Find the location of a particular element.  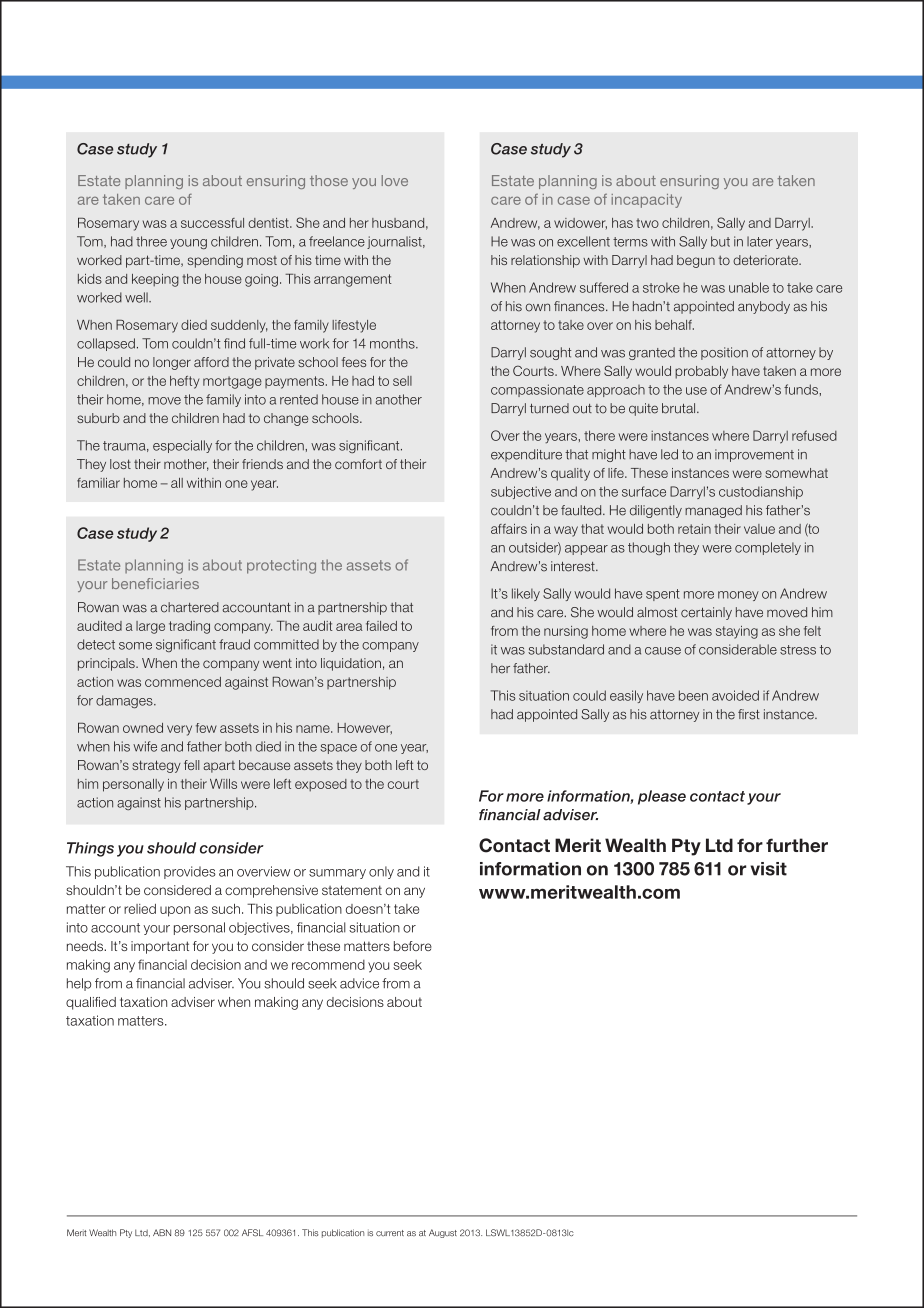

ABN is located at coordinates (162, 1232).
